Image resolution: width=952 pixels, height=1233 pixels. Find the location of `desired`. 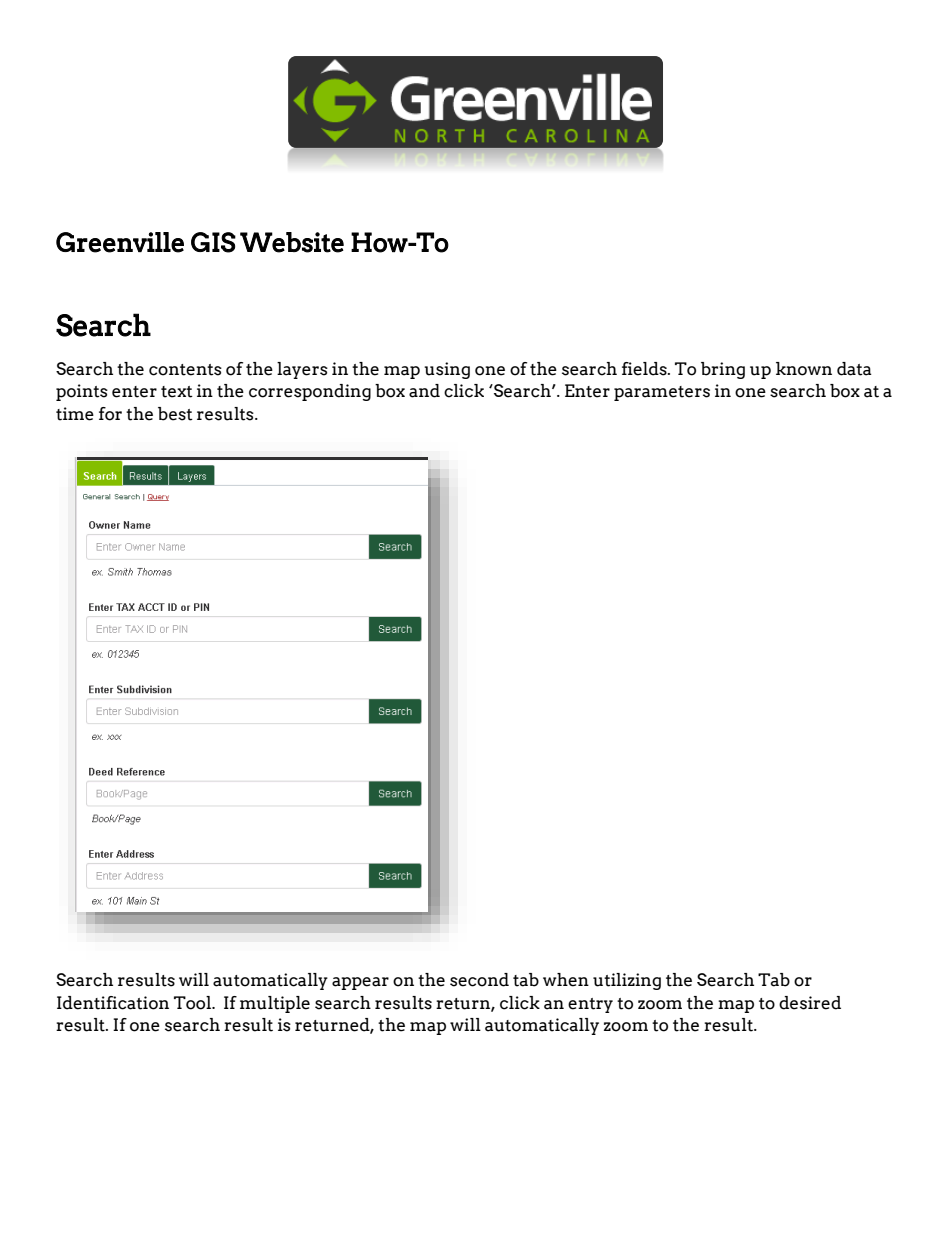

desired is located at coordinates (810, 1003).
